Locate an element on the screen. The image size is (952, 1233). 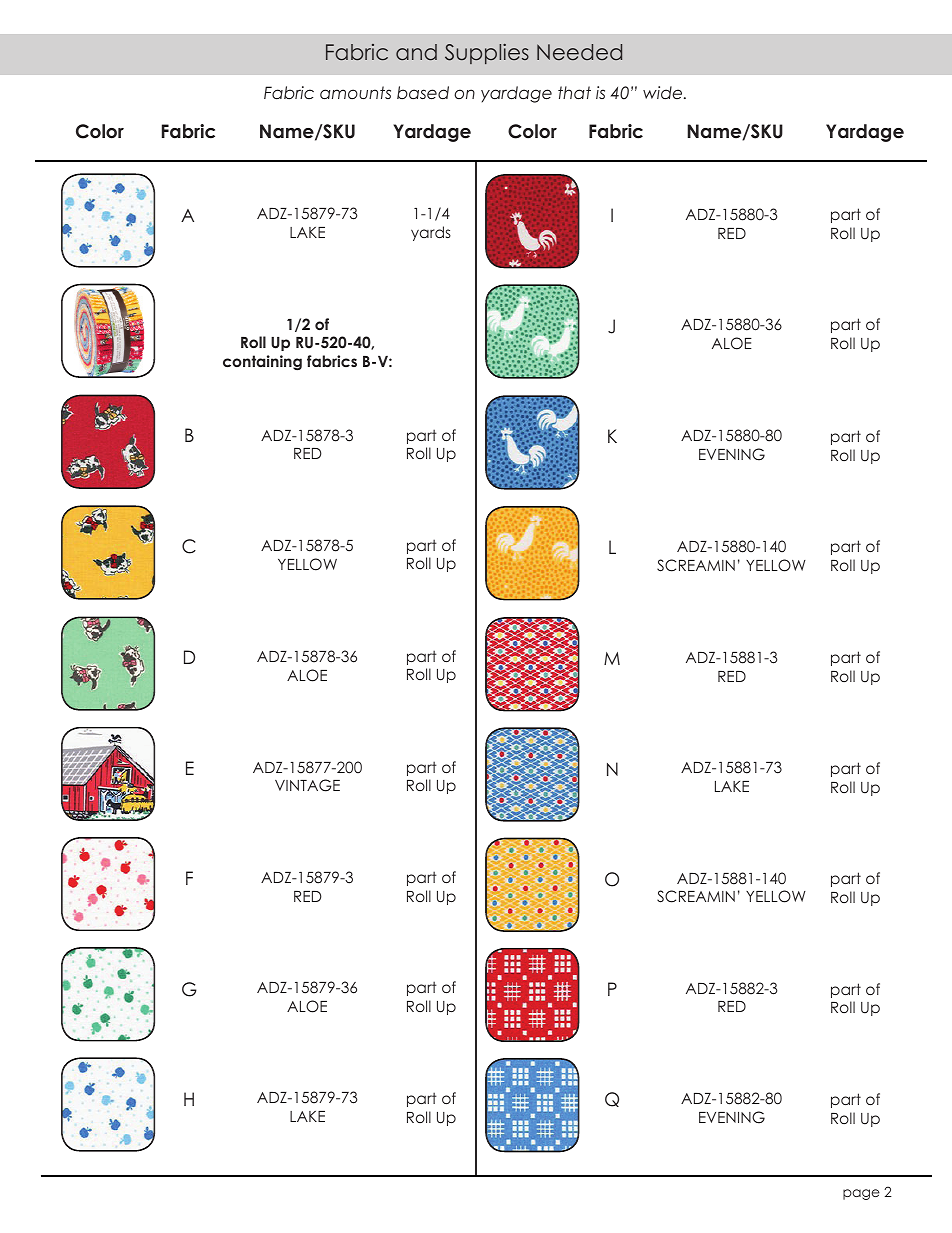
amounts is located at coordinates (355, 92).
